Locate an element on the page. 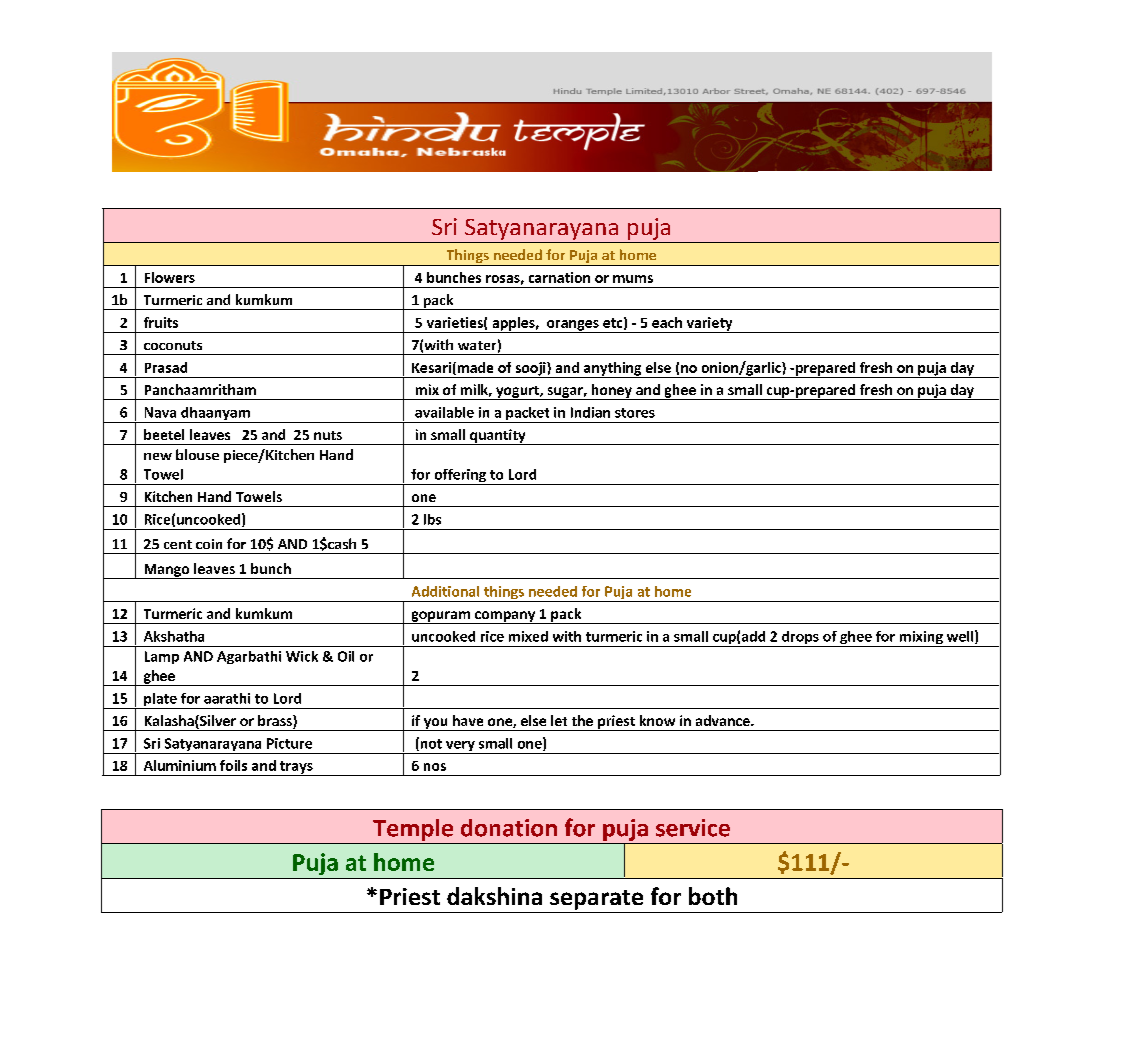 The image size is (1148, 1043). drops is located at coordinates (800, 639).
